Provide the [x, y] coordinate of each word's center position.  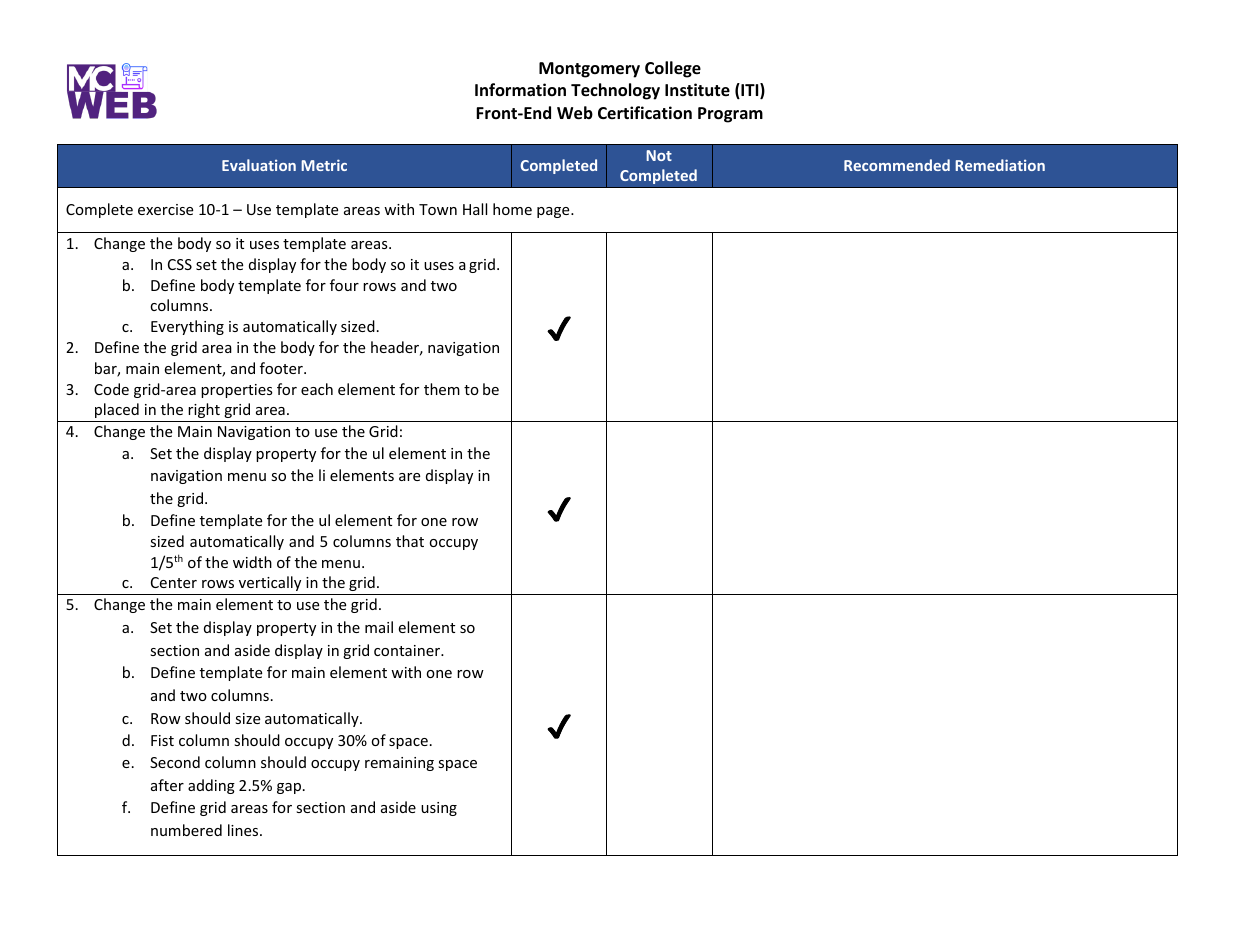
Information [520, 89]
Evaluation [259, 165]
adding [211, 786]
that [410, 541]
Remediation [1000, 165]
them [442, 389]
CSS [180, 264]
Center [174, 582]
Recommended [897, 165]
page [554, 212]
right [204, 410]
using [439, 809]
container [408, 650]
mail [379, 627]
